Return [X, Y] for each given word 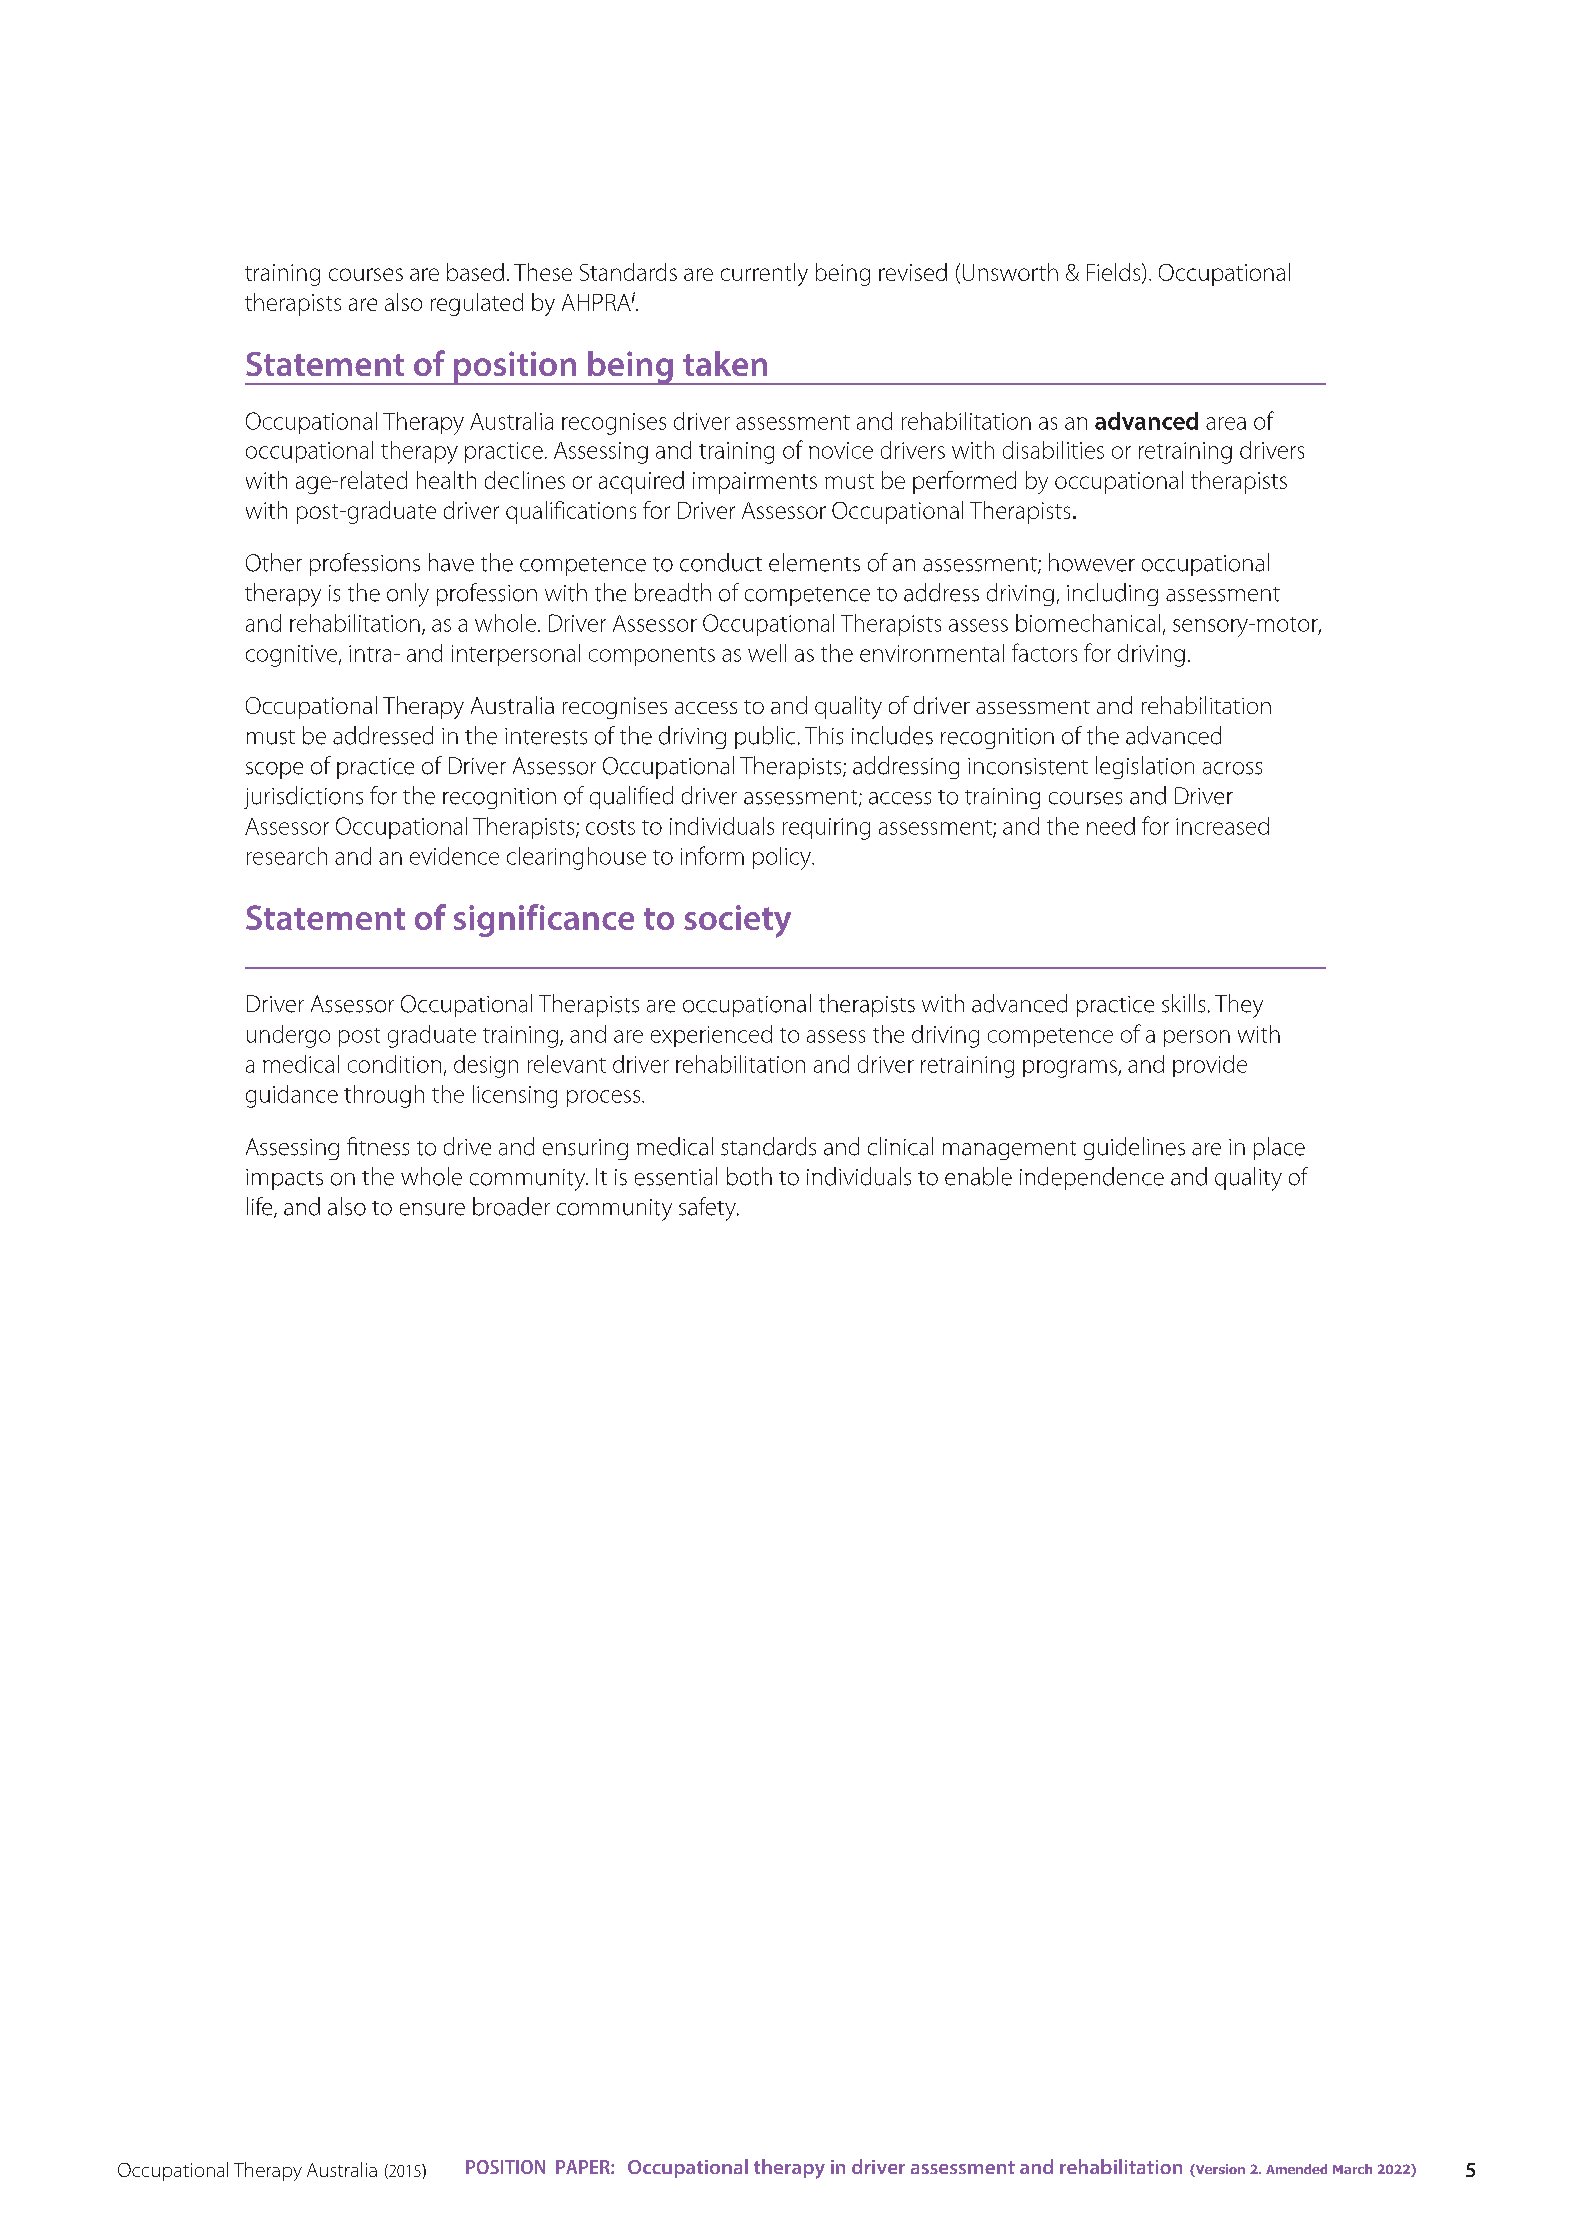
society [737, 921]
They [1239, 1006]
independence [1092, 1178]
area [1226, 423]
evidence [454, 856]
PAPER [584, 2167]
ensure [432, 1209]
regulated [477, 304]
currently [764, 274]
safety [708, 1209]
